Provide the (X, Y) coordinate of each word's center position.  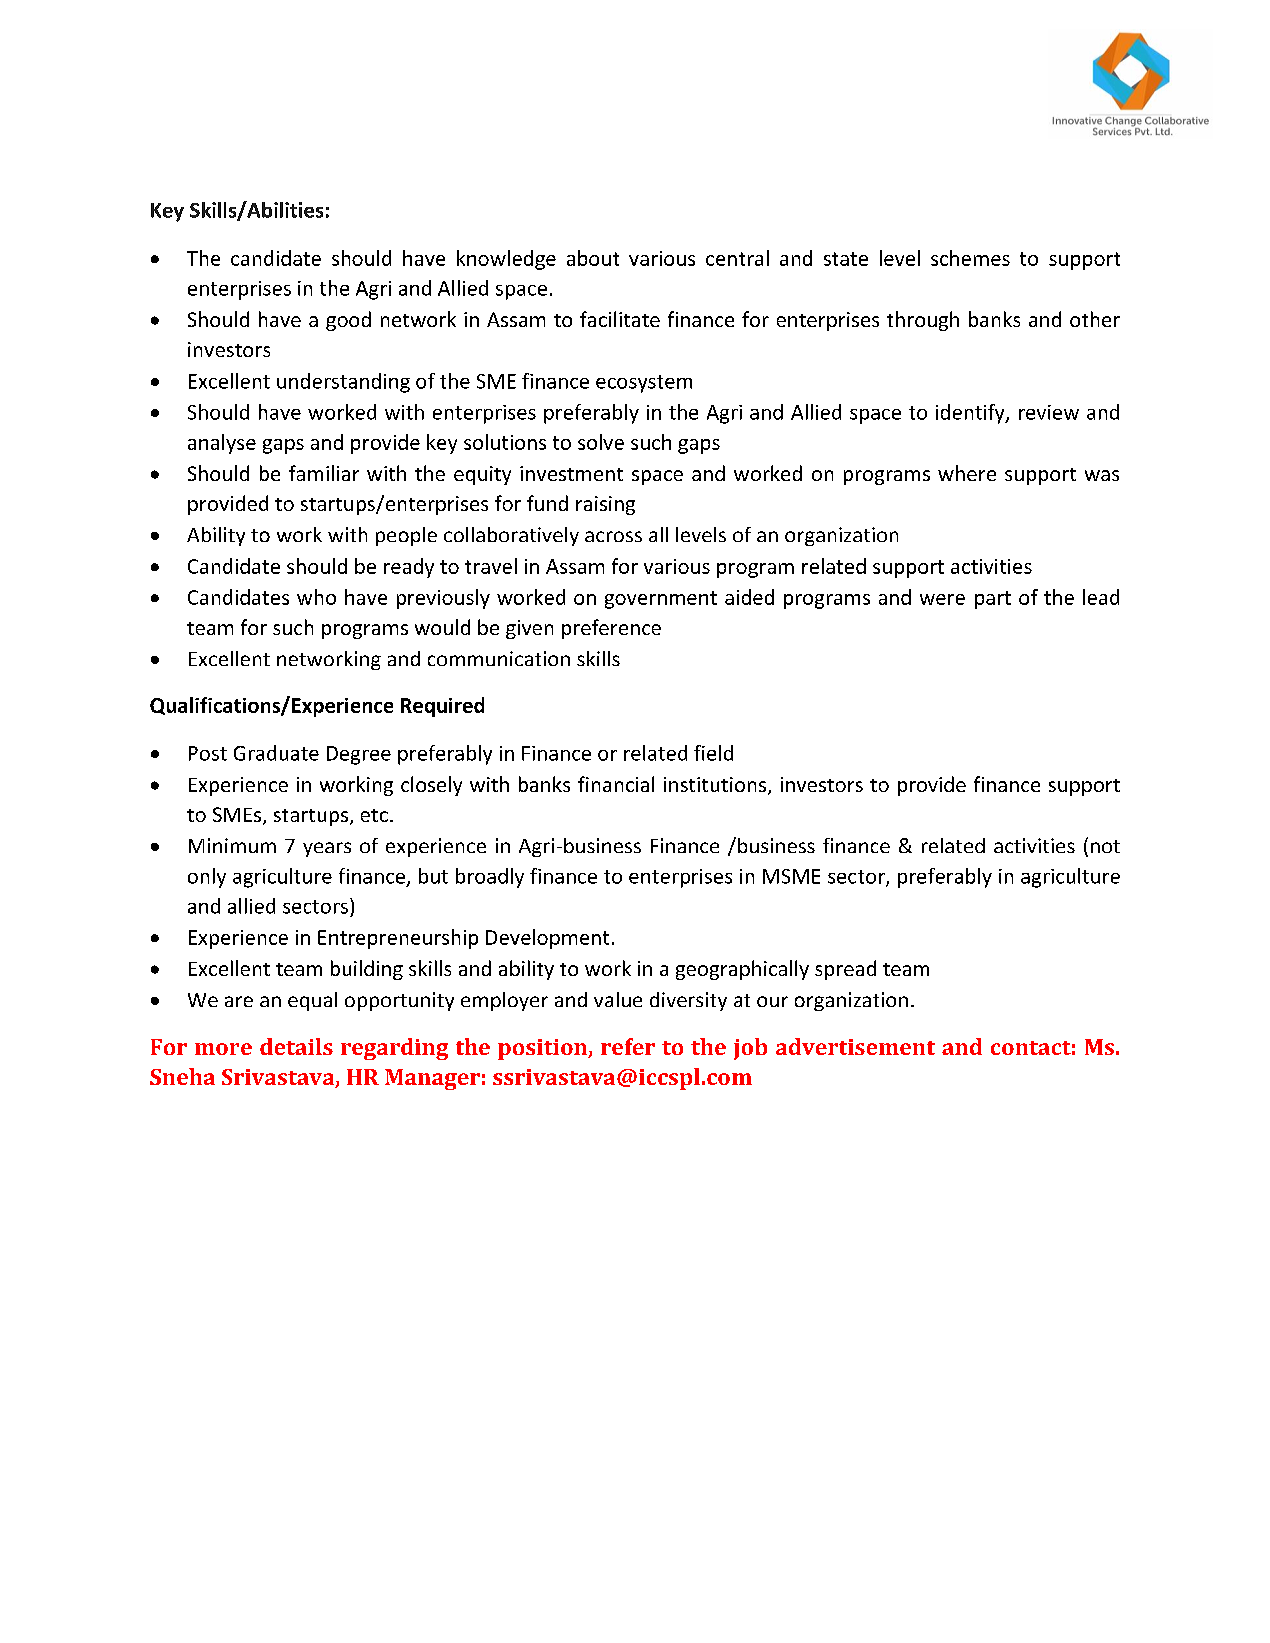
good (348, 321)
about (593, 258)
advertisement (855, 1046)
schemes (970, 258)
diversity (688, 1001)
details (296, 1046)
